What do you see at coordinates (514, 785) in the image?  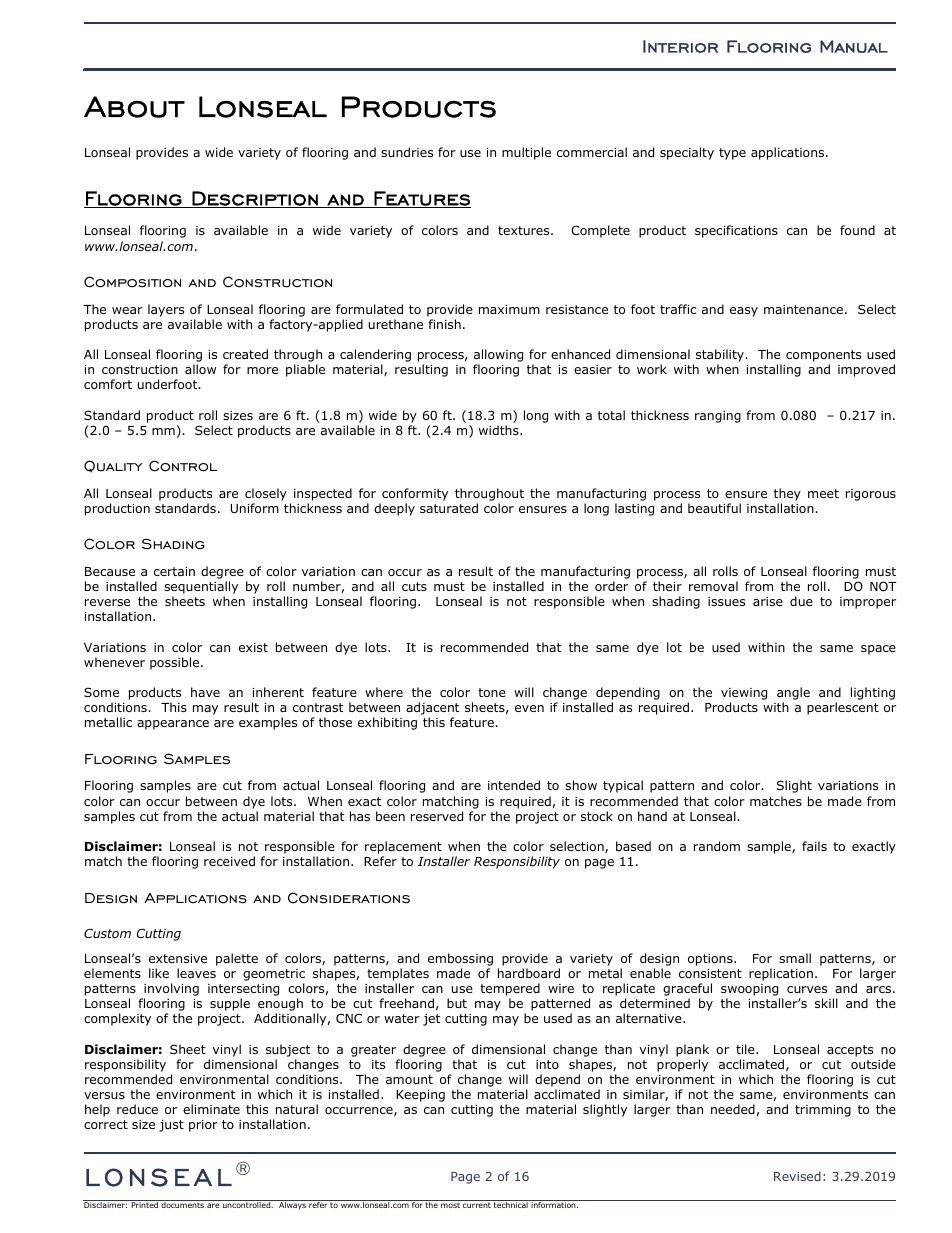 I see `intended` at bounding box center [514, 785].
